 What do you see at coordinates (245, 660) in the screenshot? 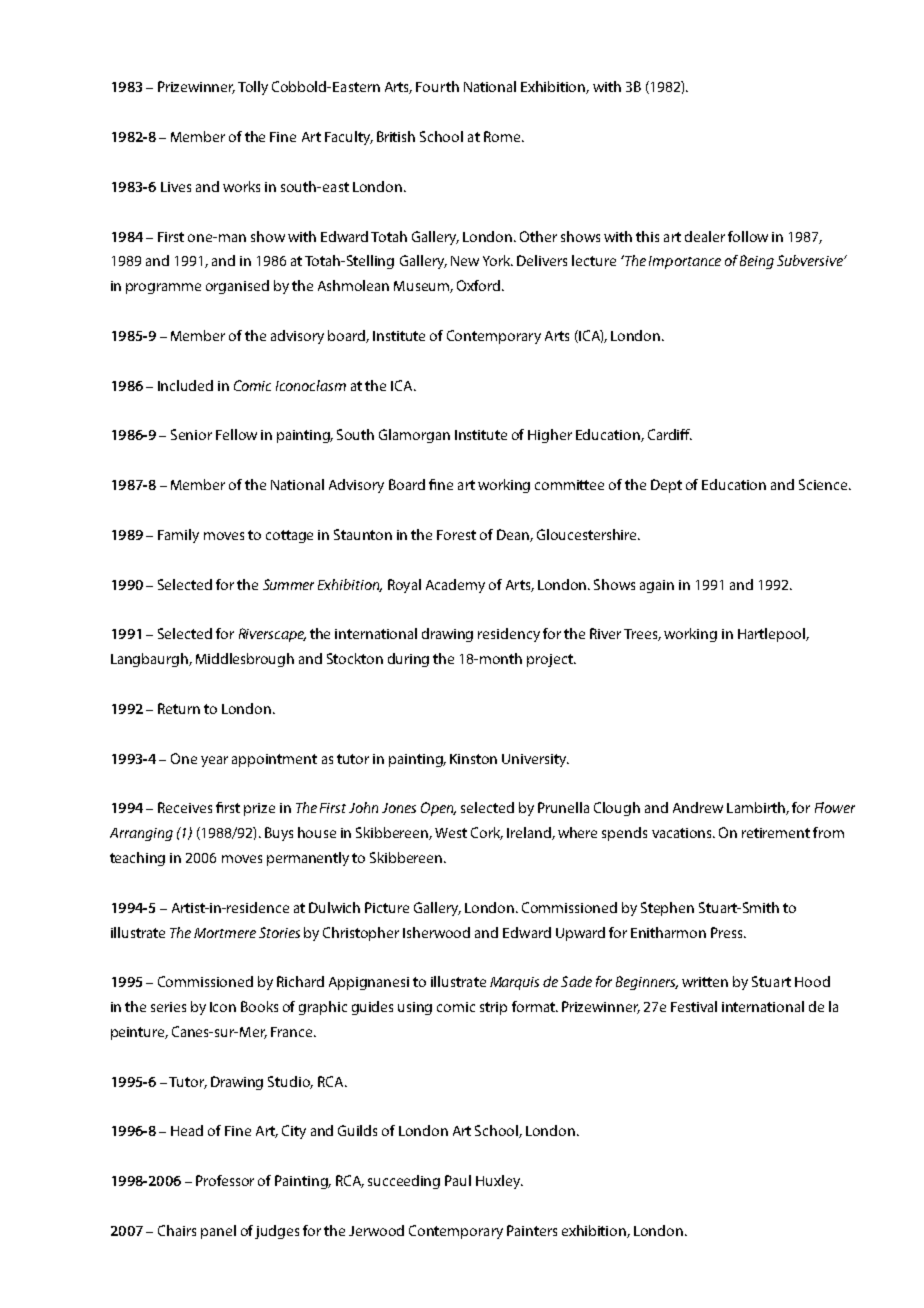
I see `Middlesbrough` at bounding box center [245, 660].
